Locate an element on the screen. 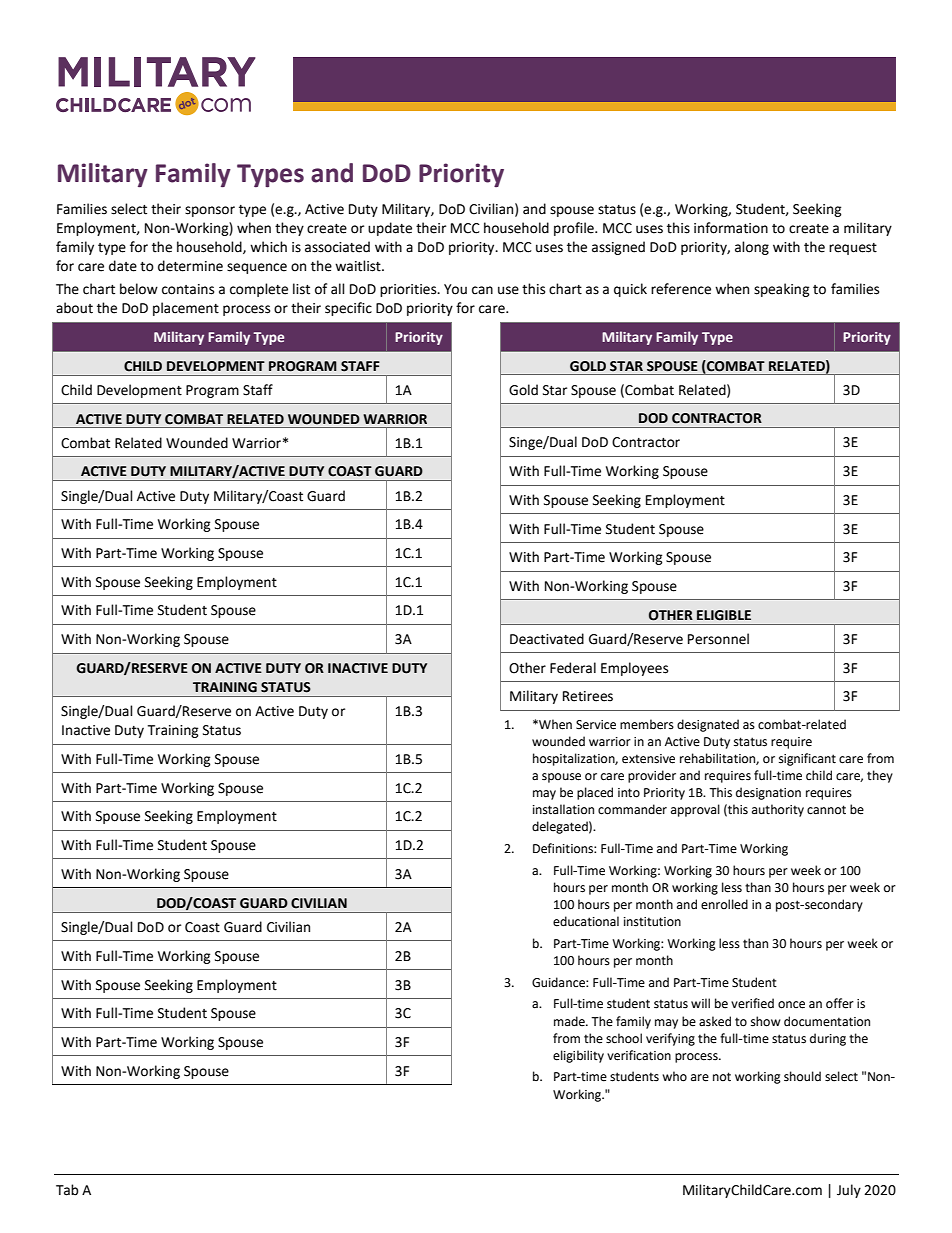  Federal is located at coordinates (573, 668).
